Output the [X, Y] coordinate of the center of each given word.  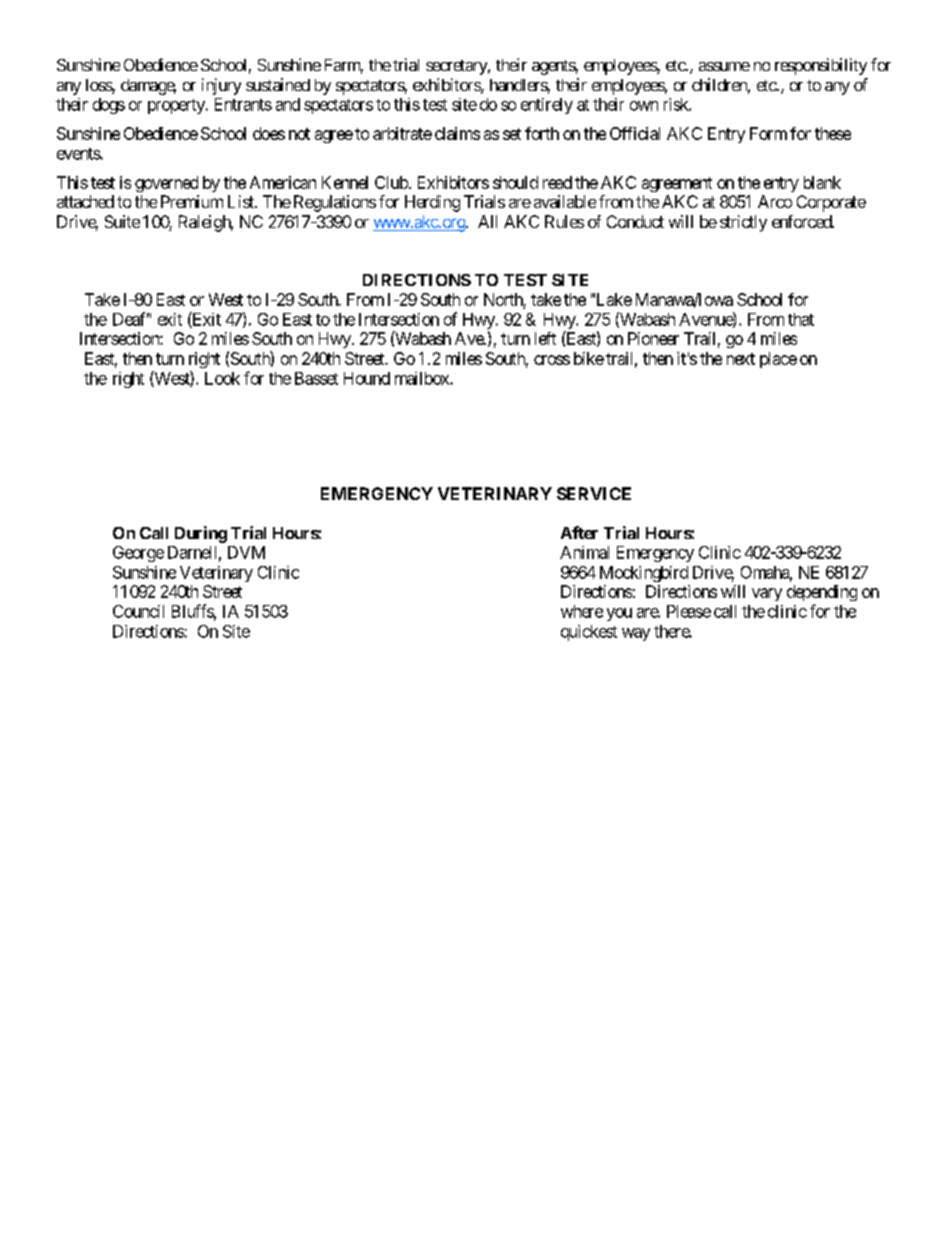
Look [222, 378]
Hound [367, 378]
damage [148, 87]
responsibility [821, 66]
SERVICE [594, 493]
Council [138, 611]
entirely [547, 106]
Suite [122, 221]
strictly [743, 223]
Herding [432, 203]
